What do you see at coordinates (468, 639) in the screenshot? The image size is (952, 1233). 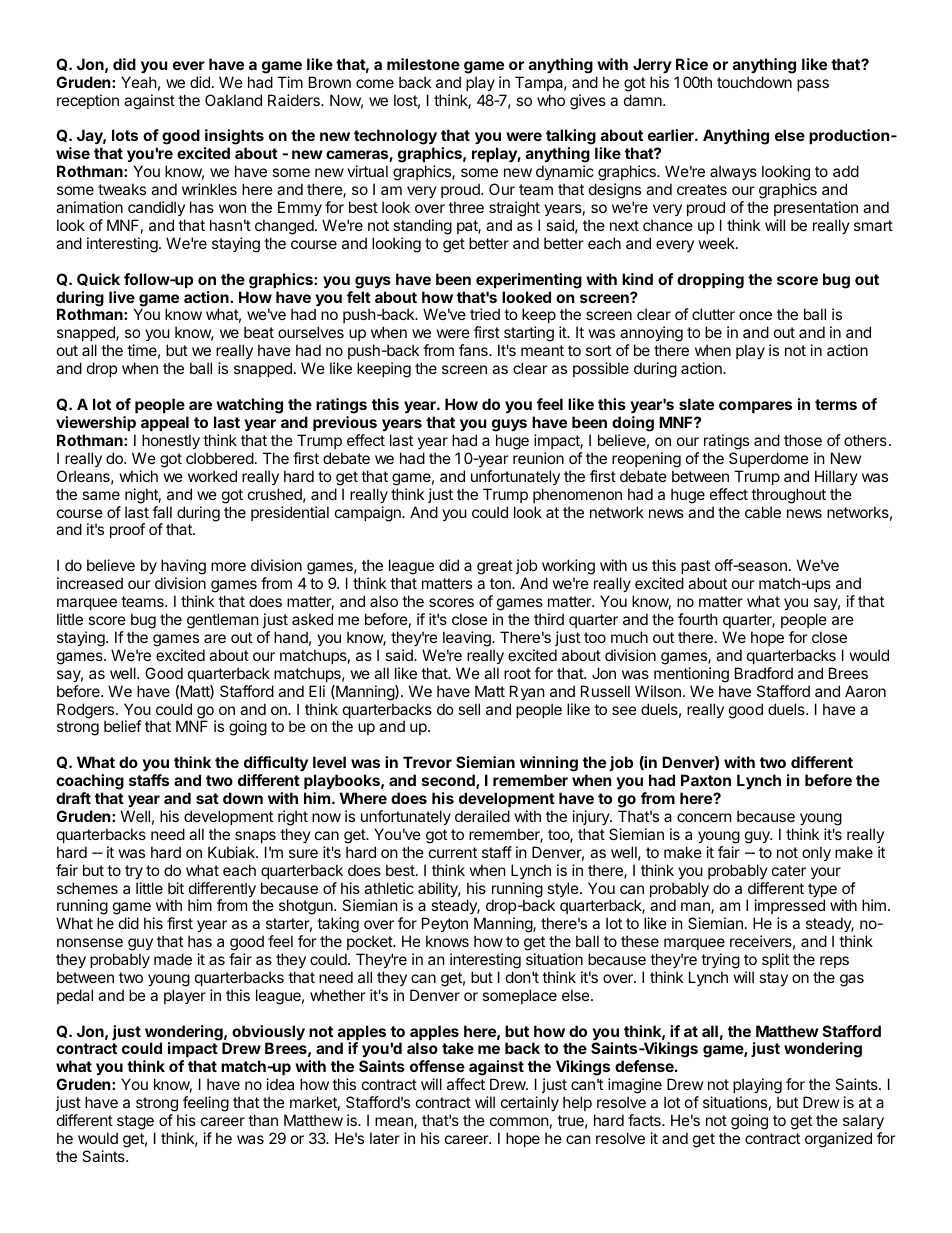 I see `leaving` at bounding box center [468, 639].
